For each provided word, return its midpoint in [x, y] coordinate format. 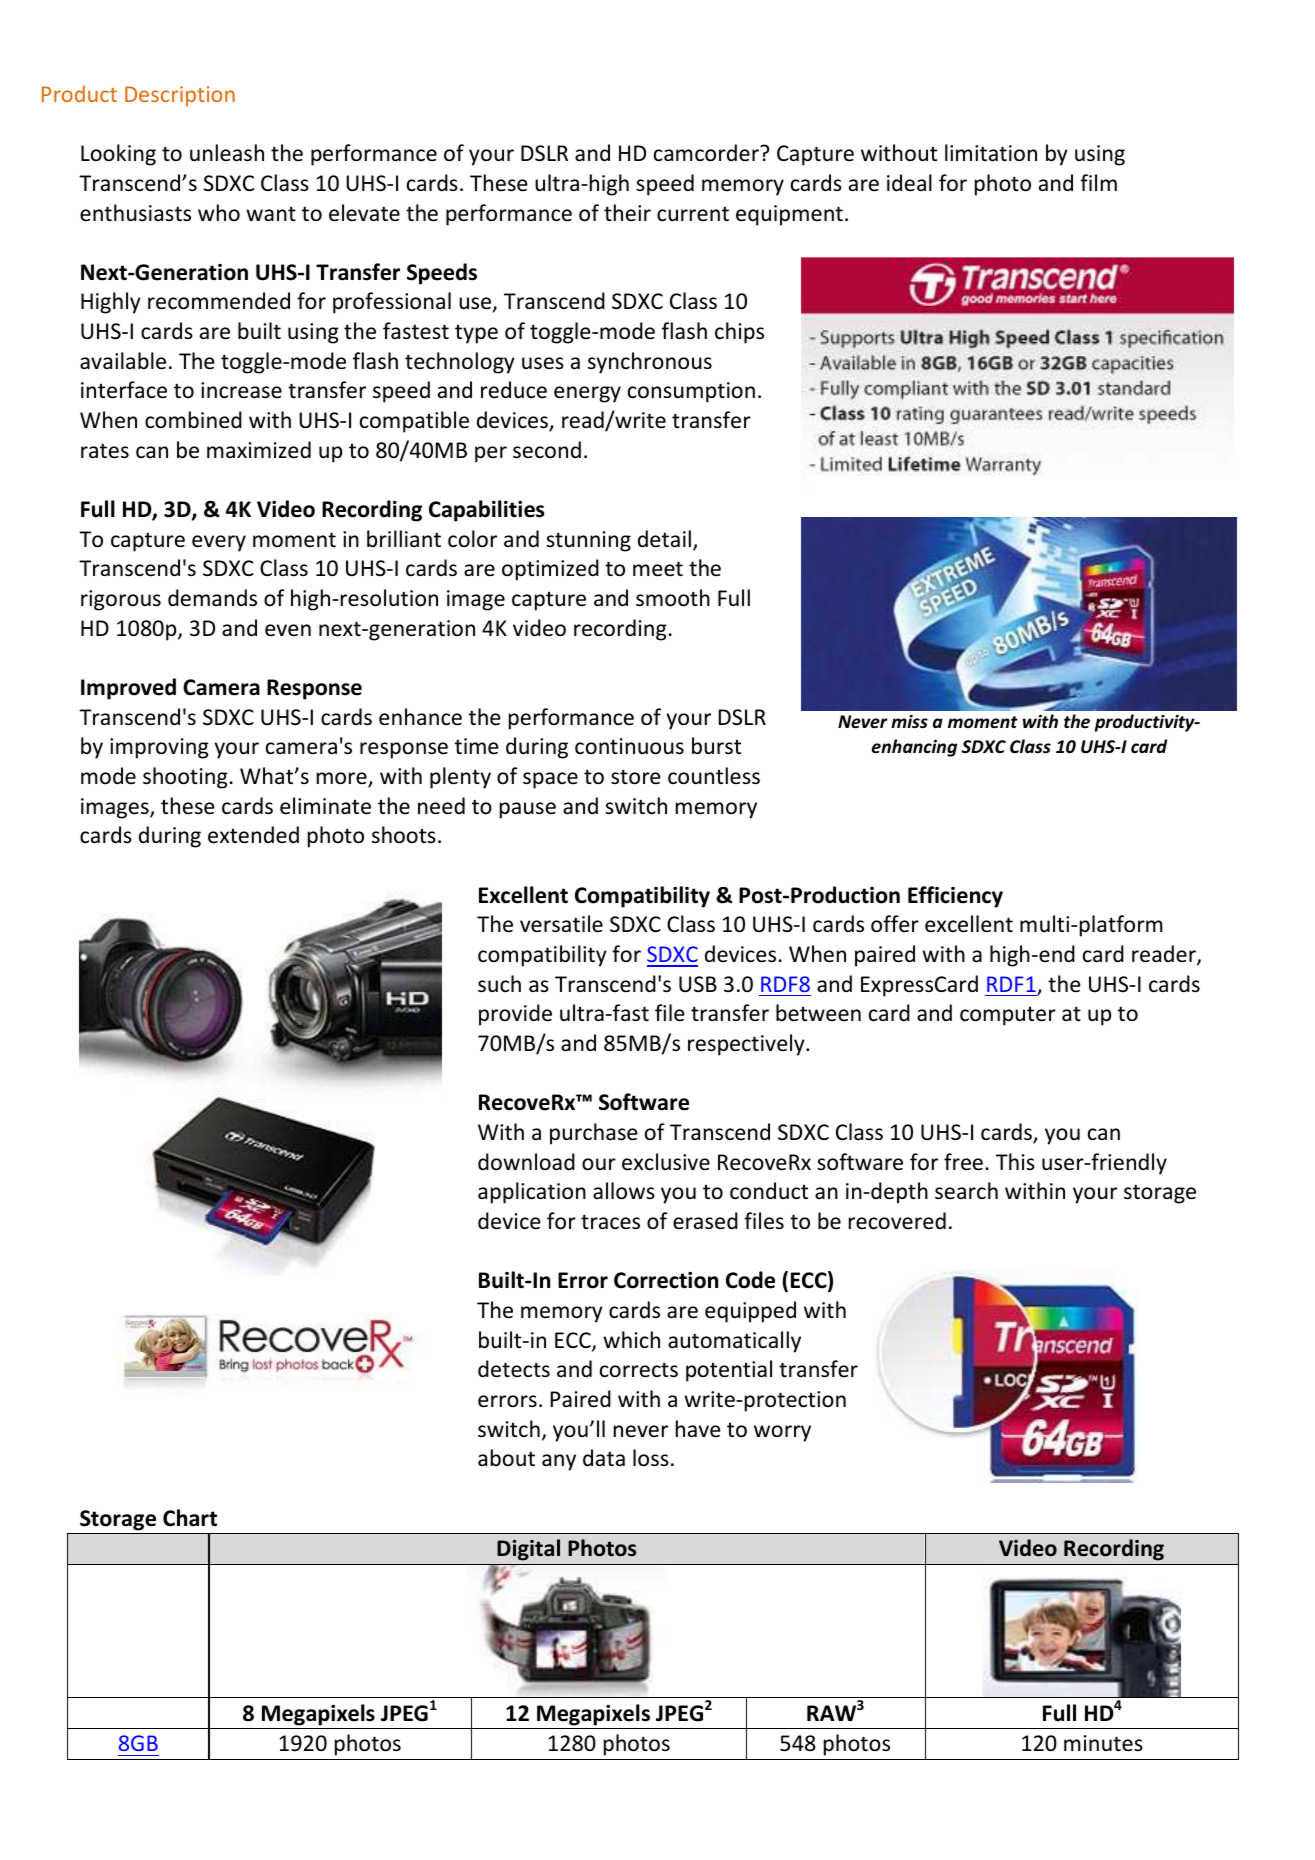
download [526, 1162]
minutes [1103, 1743]
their [627, 213]
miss [909, 722]
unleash [227, 153]
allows [624, 1191]
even [288, 630]
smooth [673, 598]
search [966, 1191]
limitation [991, 153]
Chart [190, 1518]
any [559, 1462]
